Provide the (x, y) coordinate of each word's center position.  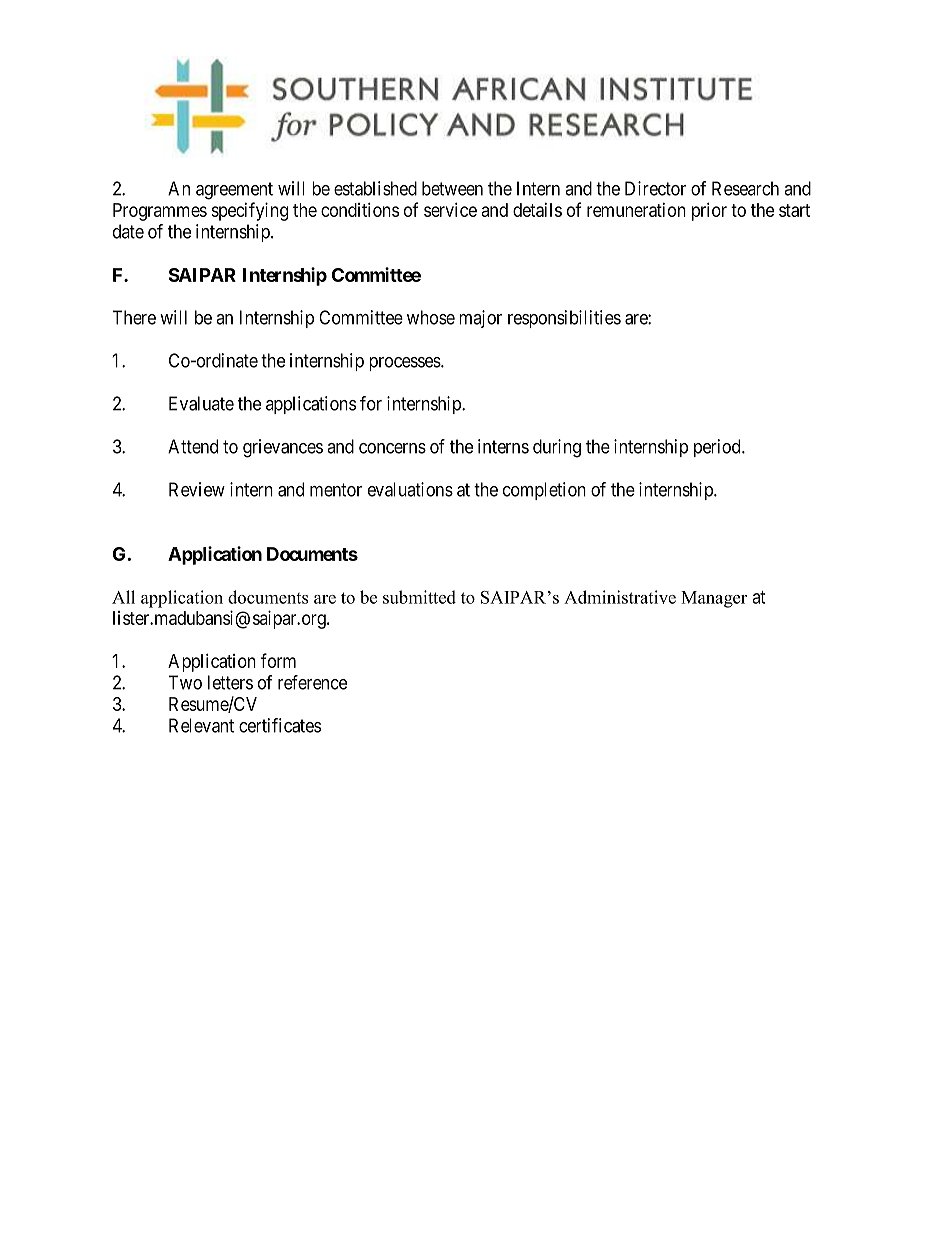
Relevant (201, 725)
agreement (234, 191)
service (450, 209)
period (718, 448)
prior (709, 211)
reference (312, 682)
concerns (392, 448)
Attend (193, 446)
